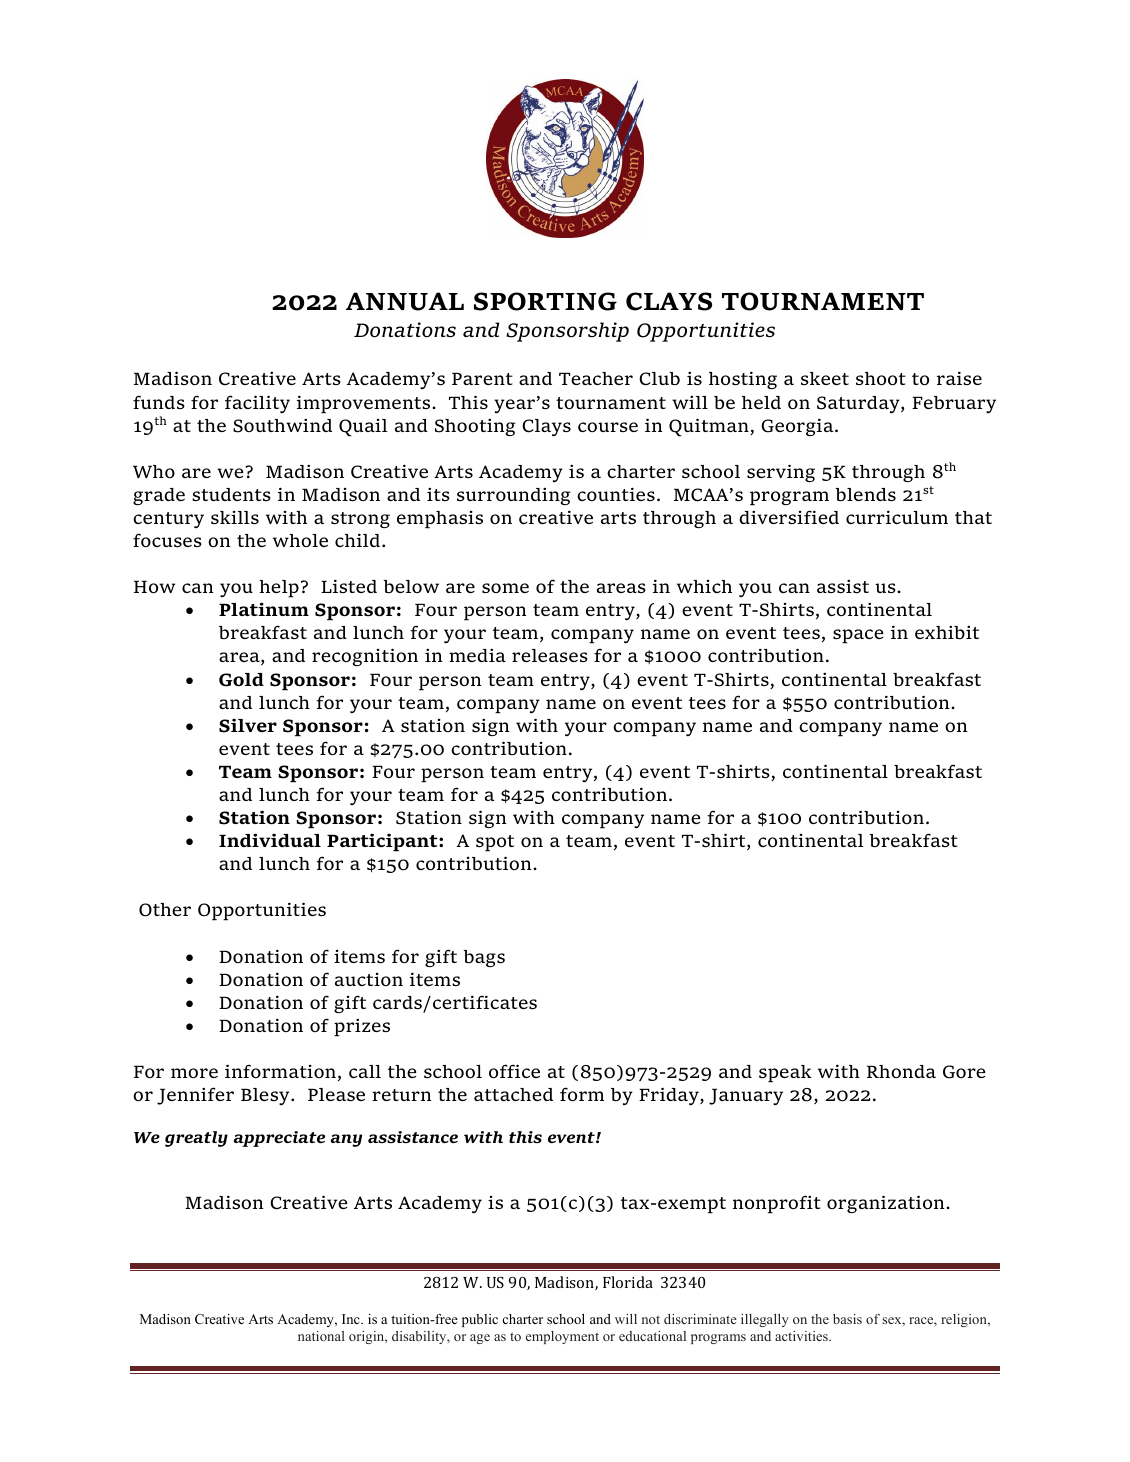 This screenshot has width=1130, height=1462. What do you see at coordinates (847, 1319) in the screenshot?
I see `basis` at bounding box center [847, 1319].
